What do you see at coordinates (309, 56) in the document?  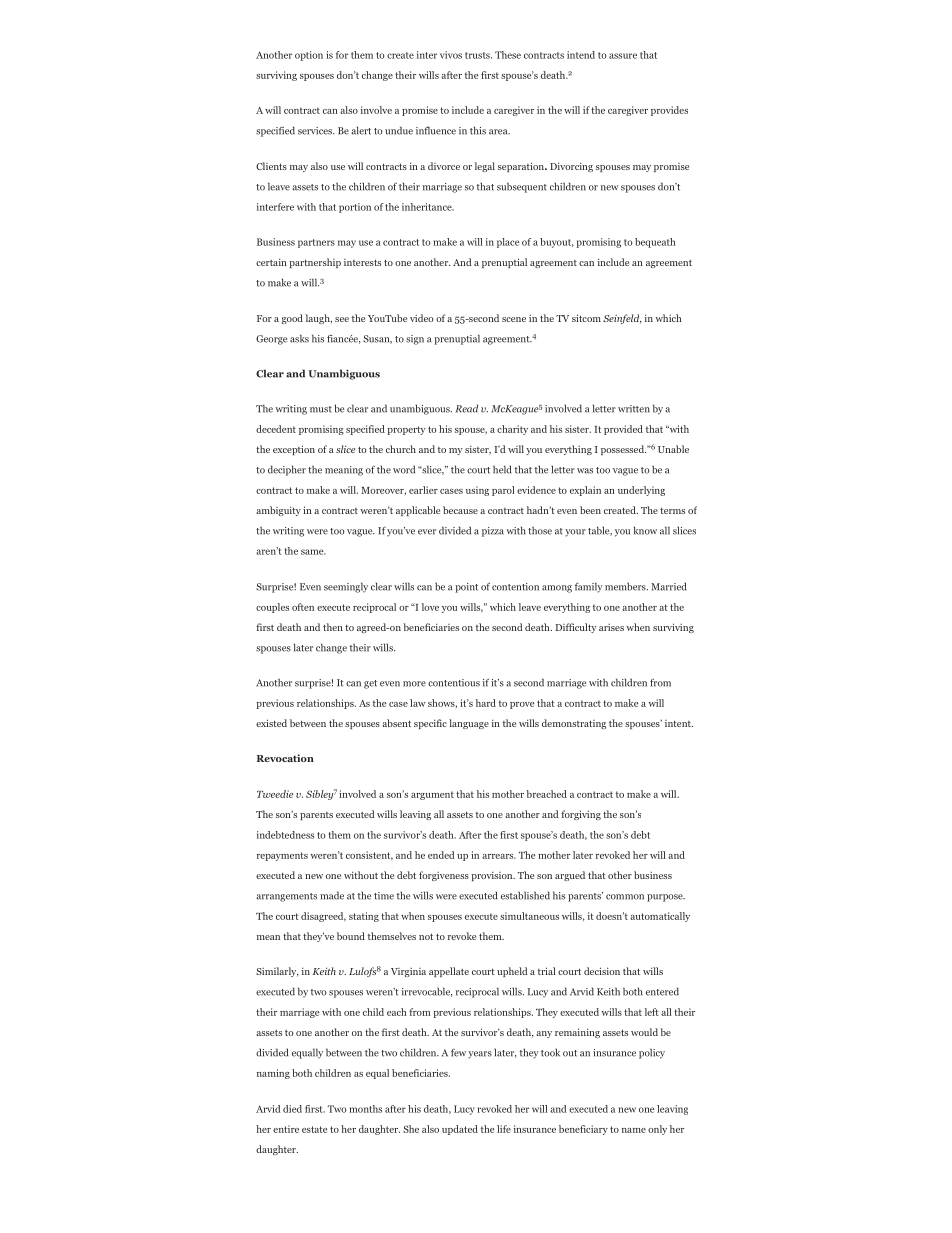 I see `option` at bounding box center [309, 56].
